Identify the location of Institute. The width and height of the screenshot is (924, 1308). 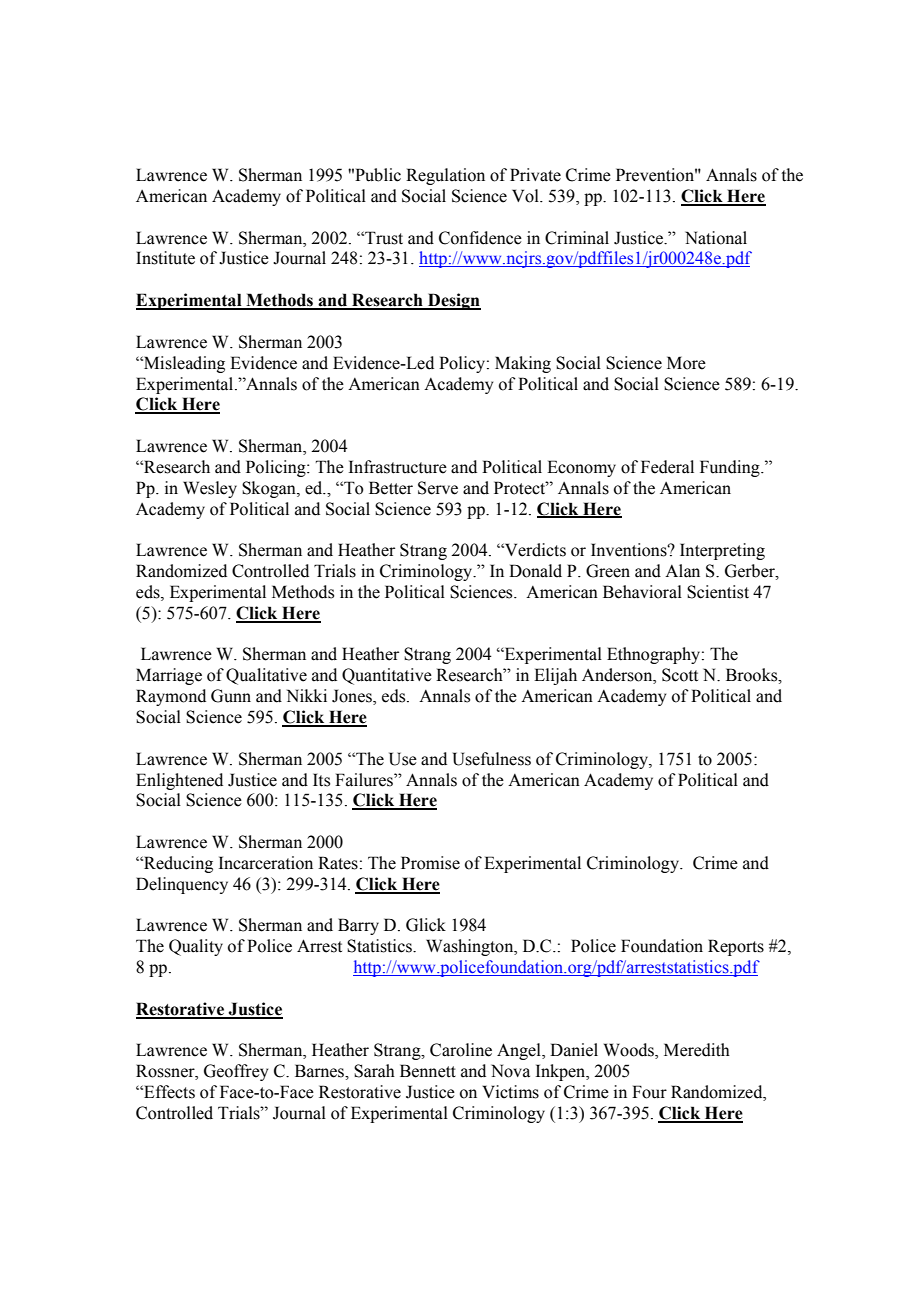
(165, 258).
